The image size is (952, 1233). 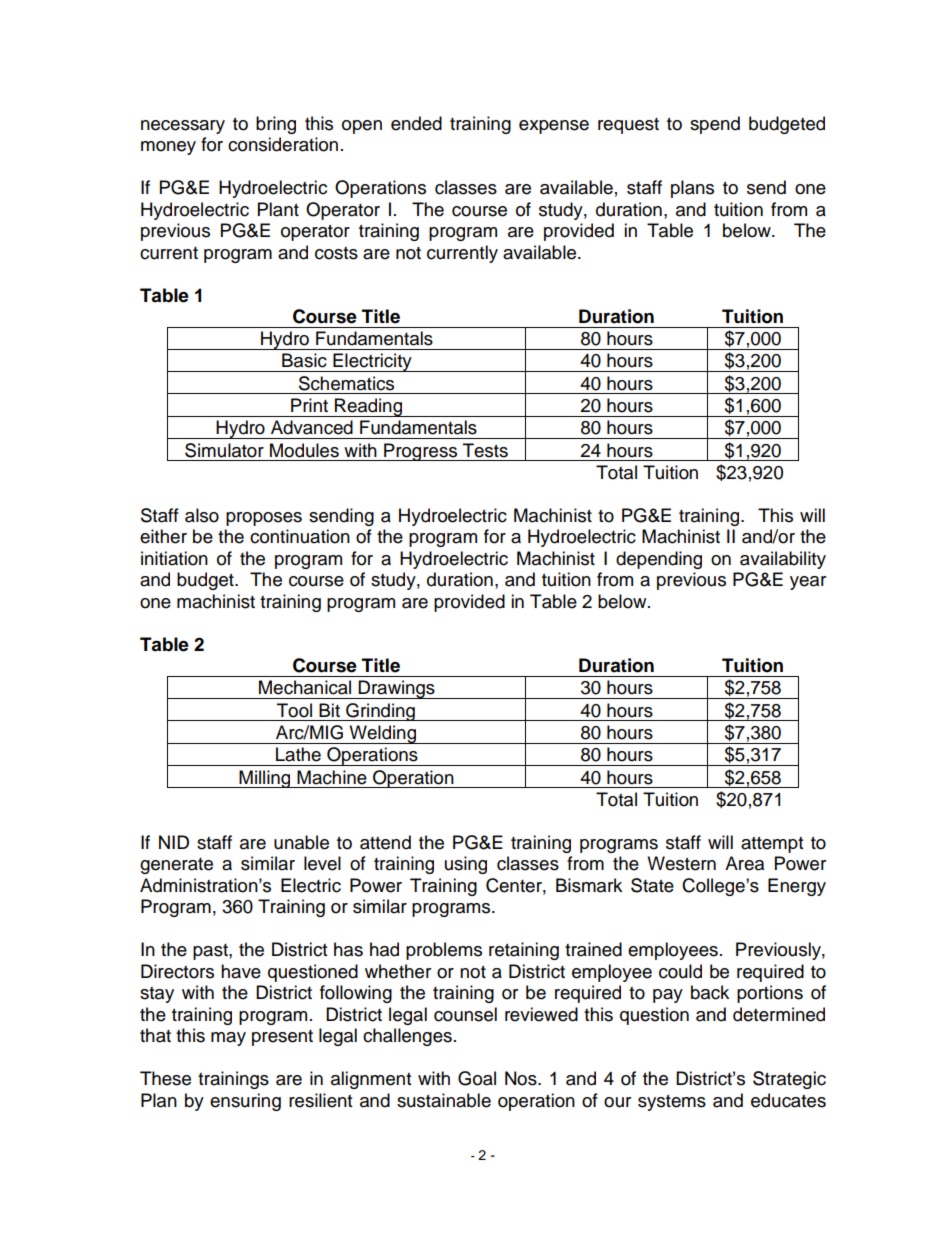 What do you see at coordinates (485, 450) in the screenshot?
I see `Tests` at bounding box center [485, 450].
